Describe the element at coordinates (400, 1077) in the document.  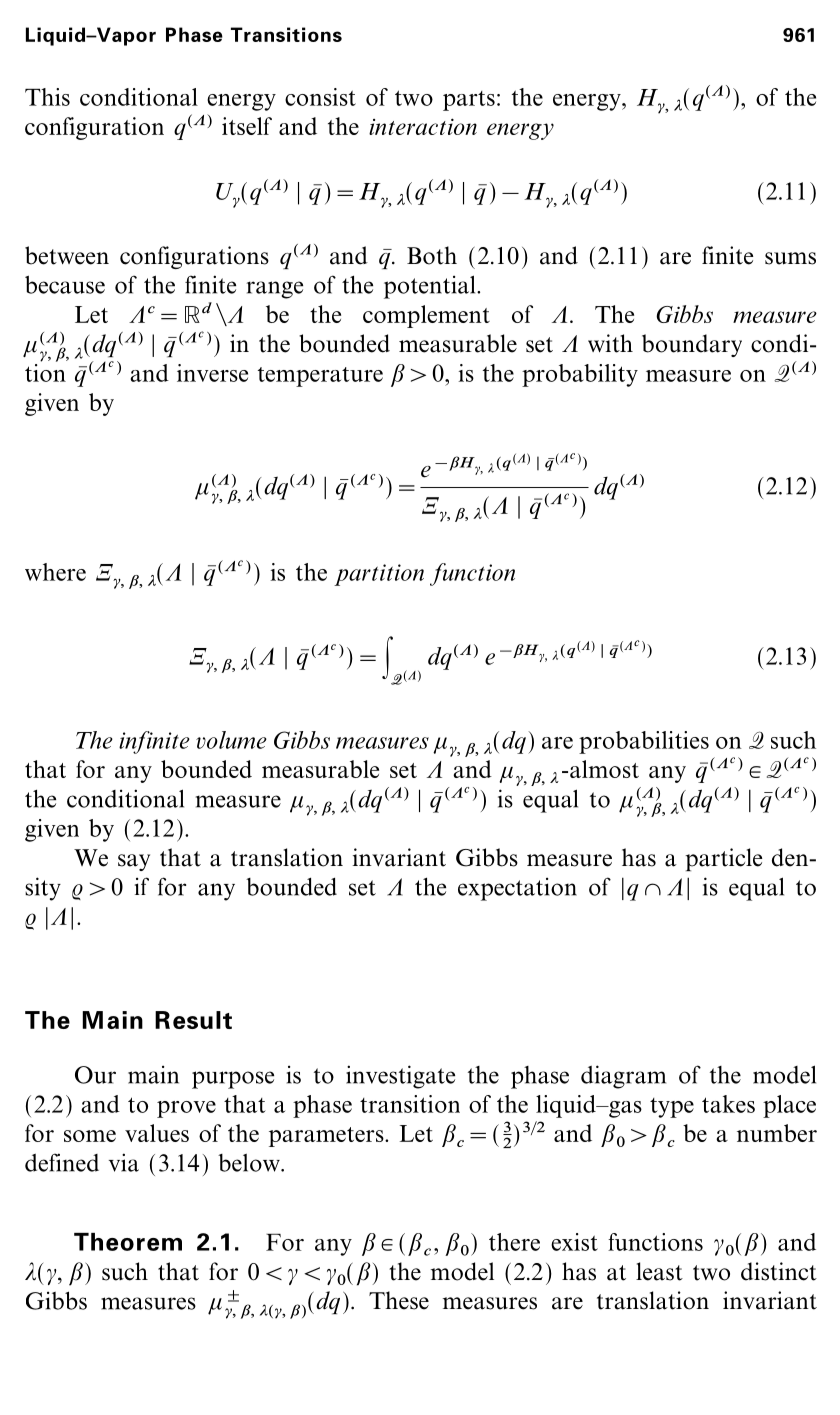
I see `investigate` at that location.
